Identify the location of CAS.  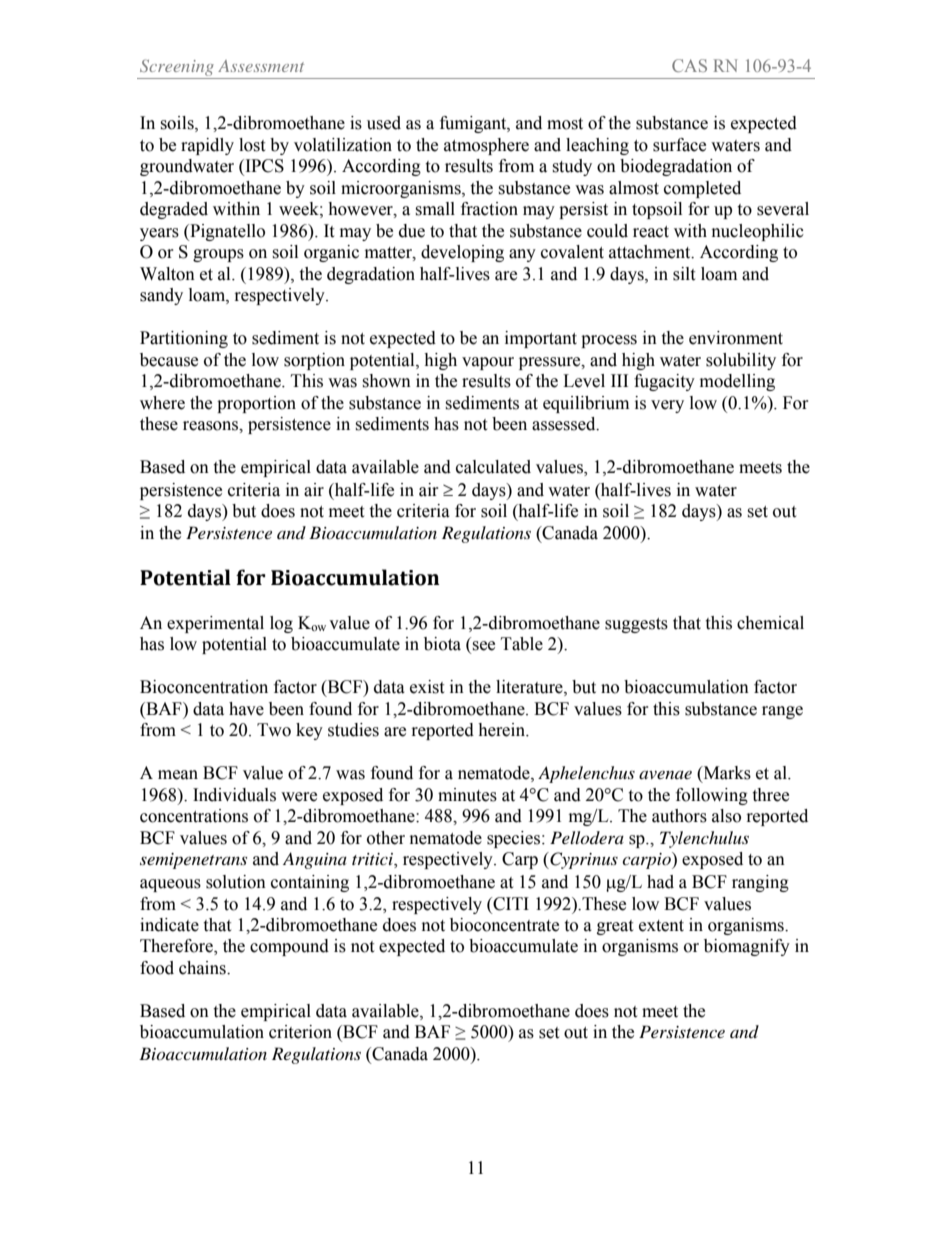
(689, 65).
